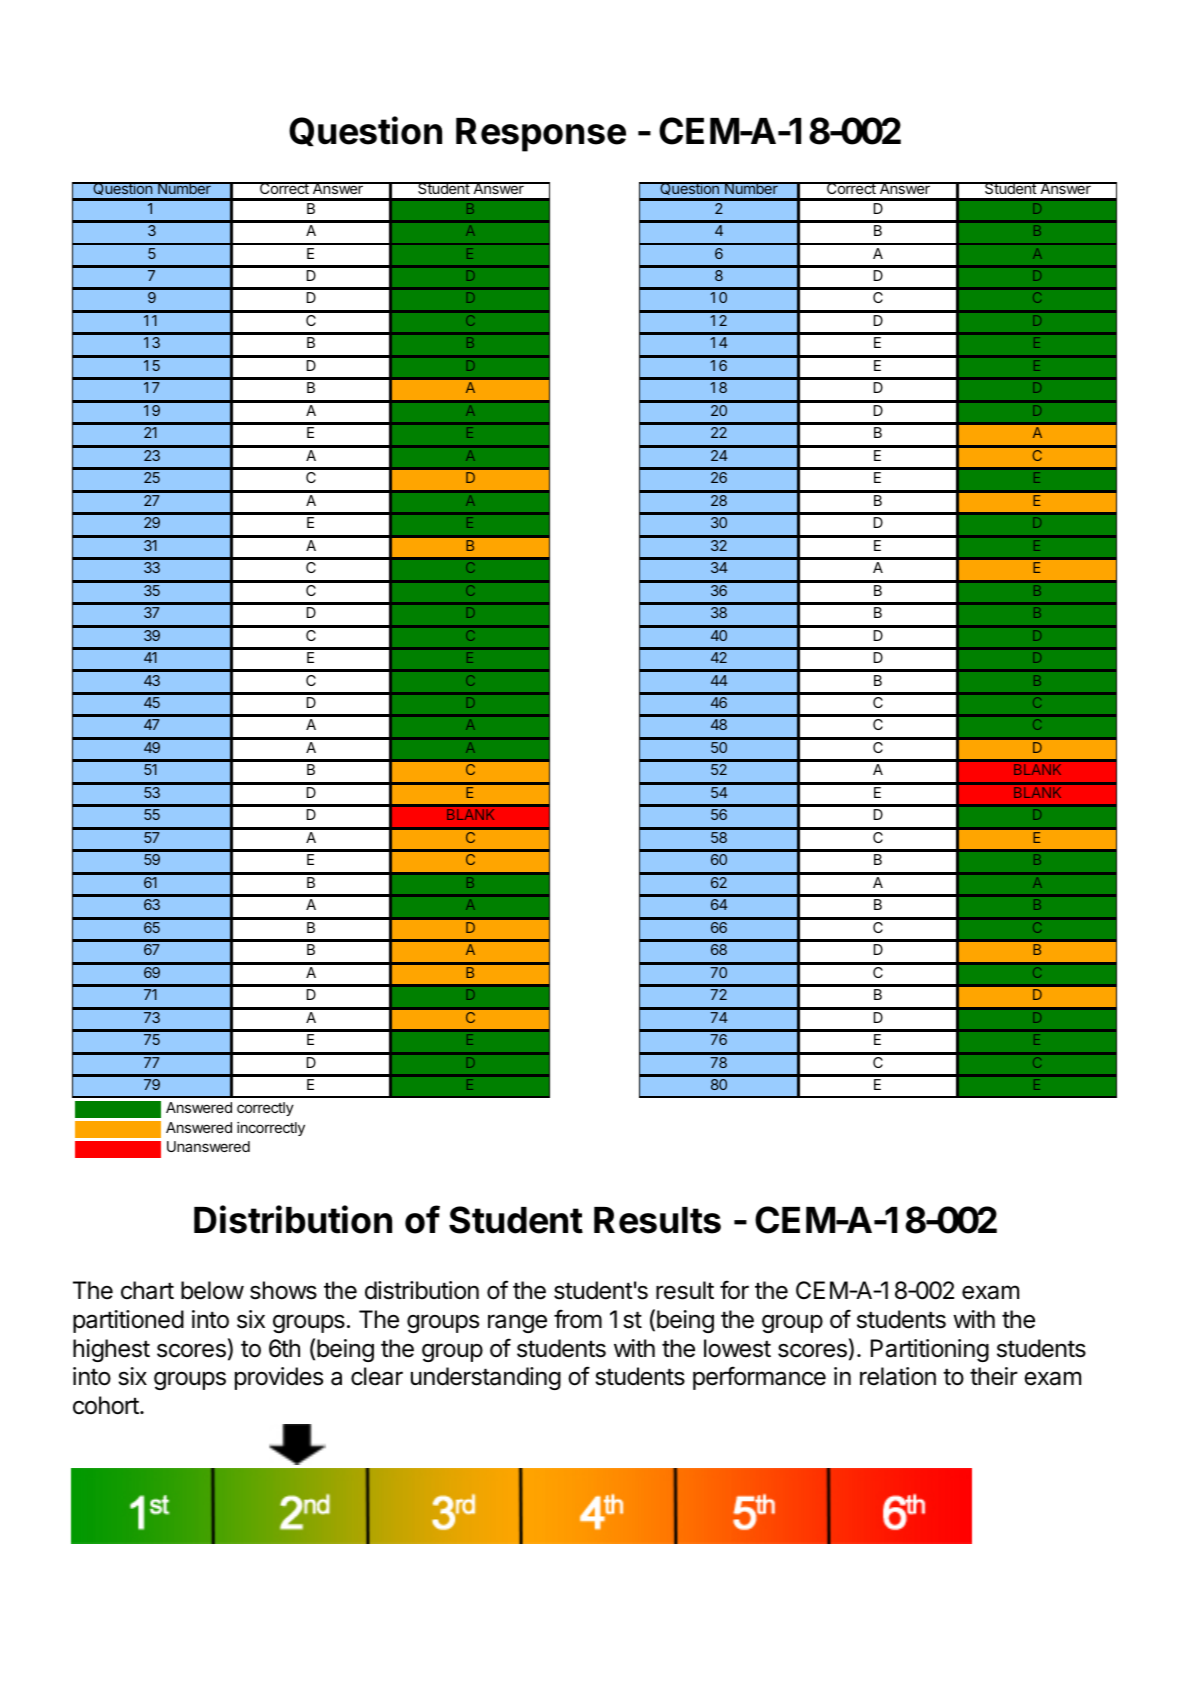  What do you see at coordinates (994, 1376) in the document?
I see `their` at bounding box center [994, 1376].
